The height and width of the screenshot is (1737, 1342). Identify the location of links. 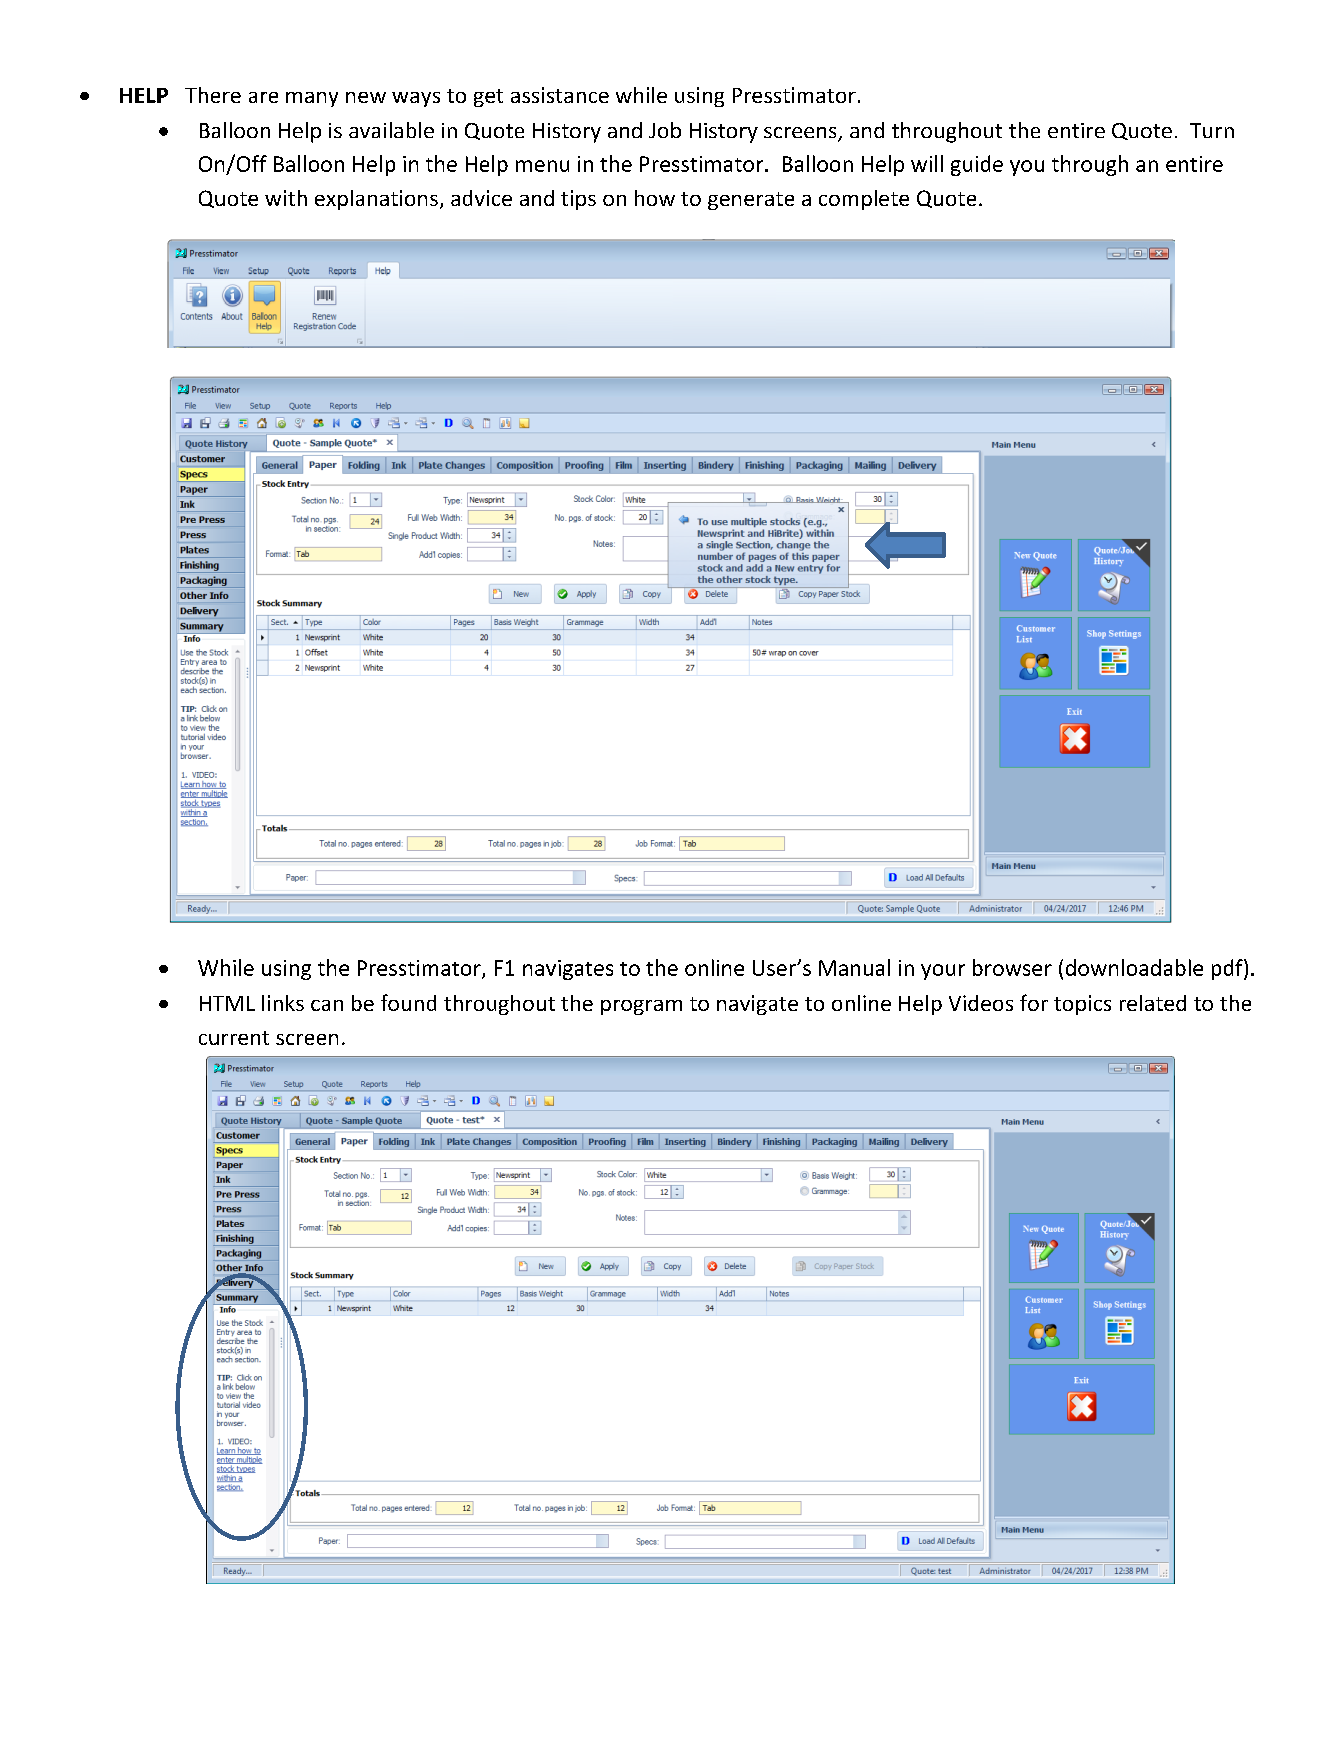
(283, 1003).
